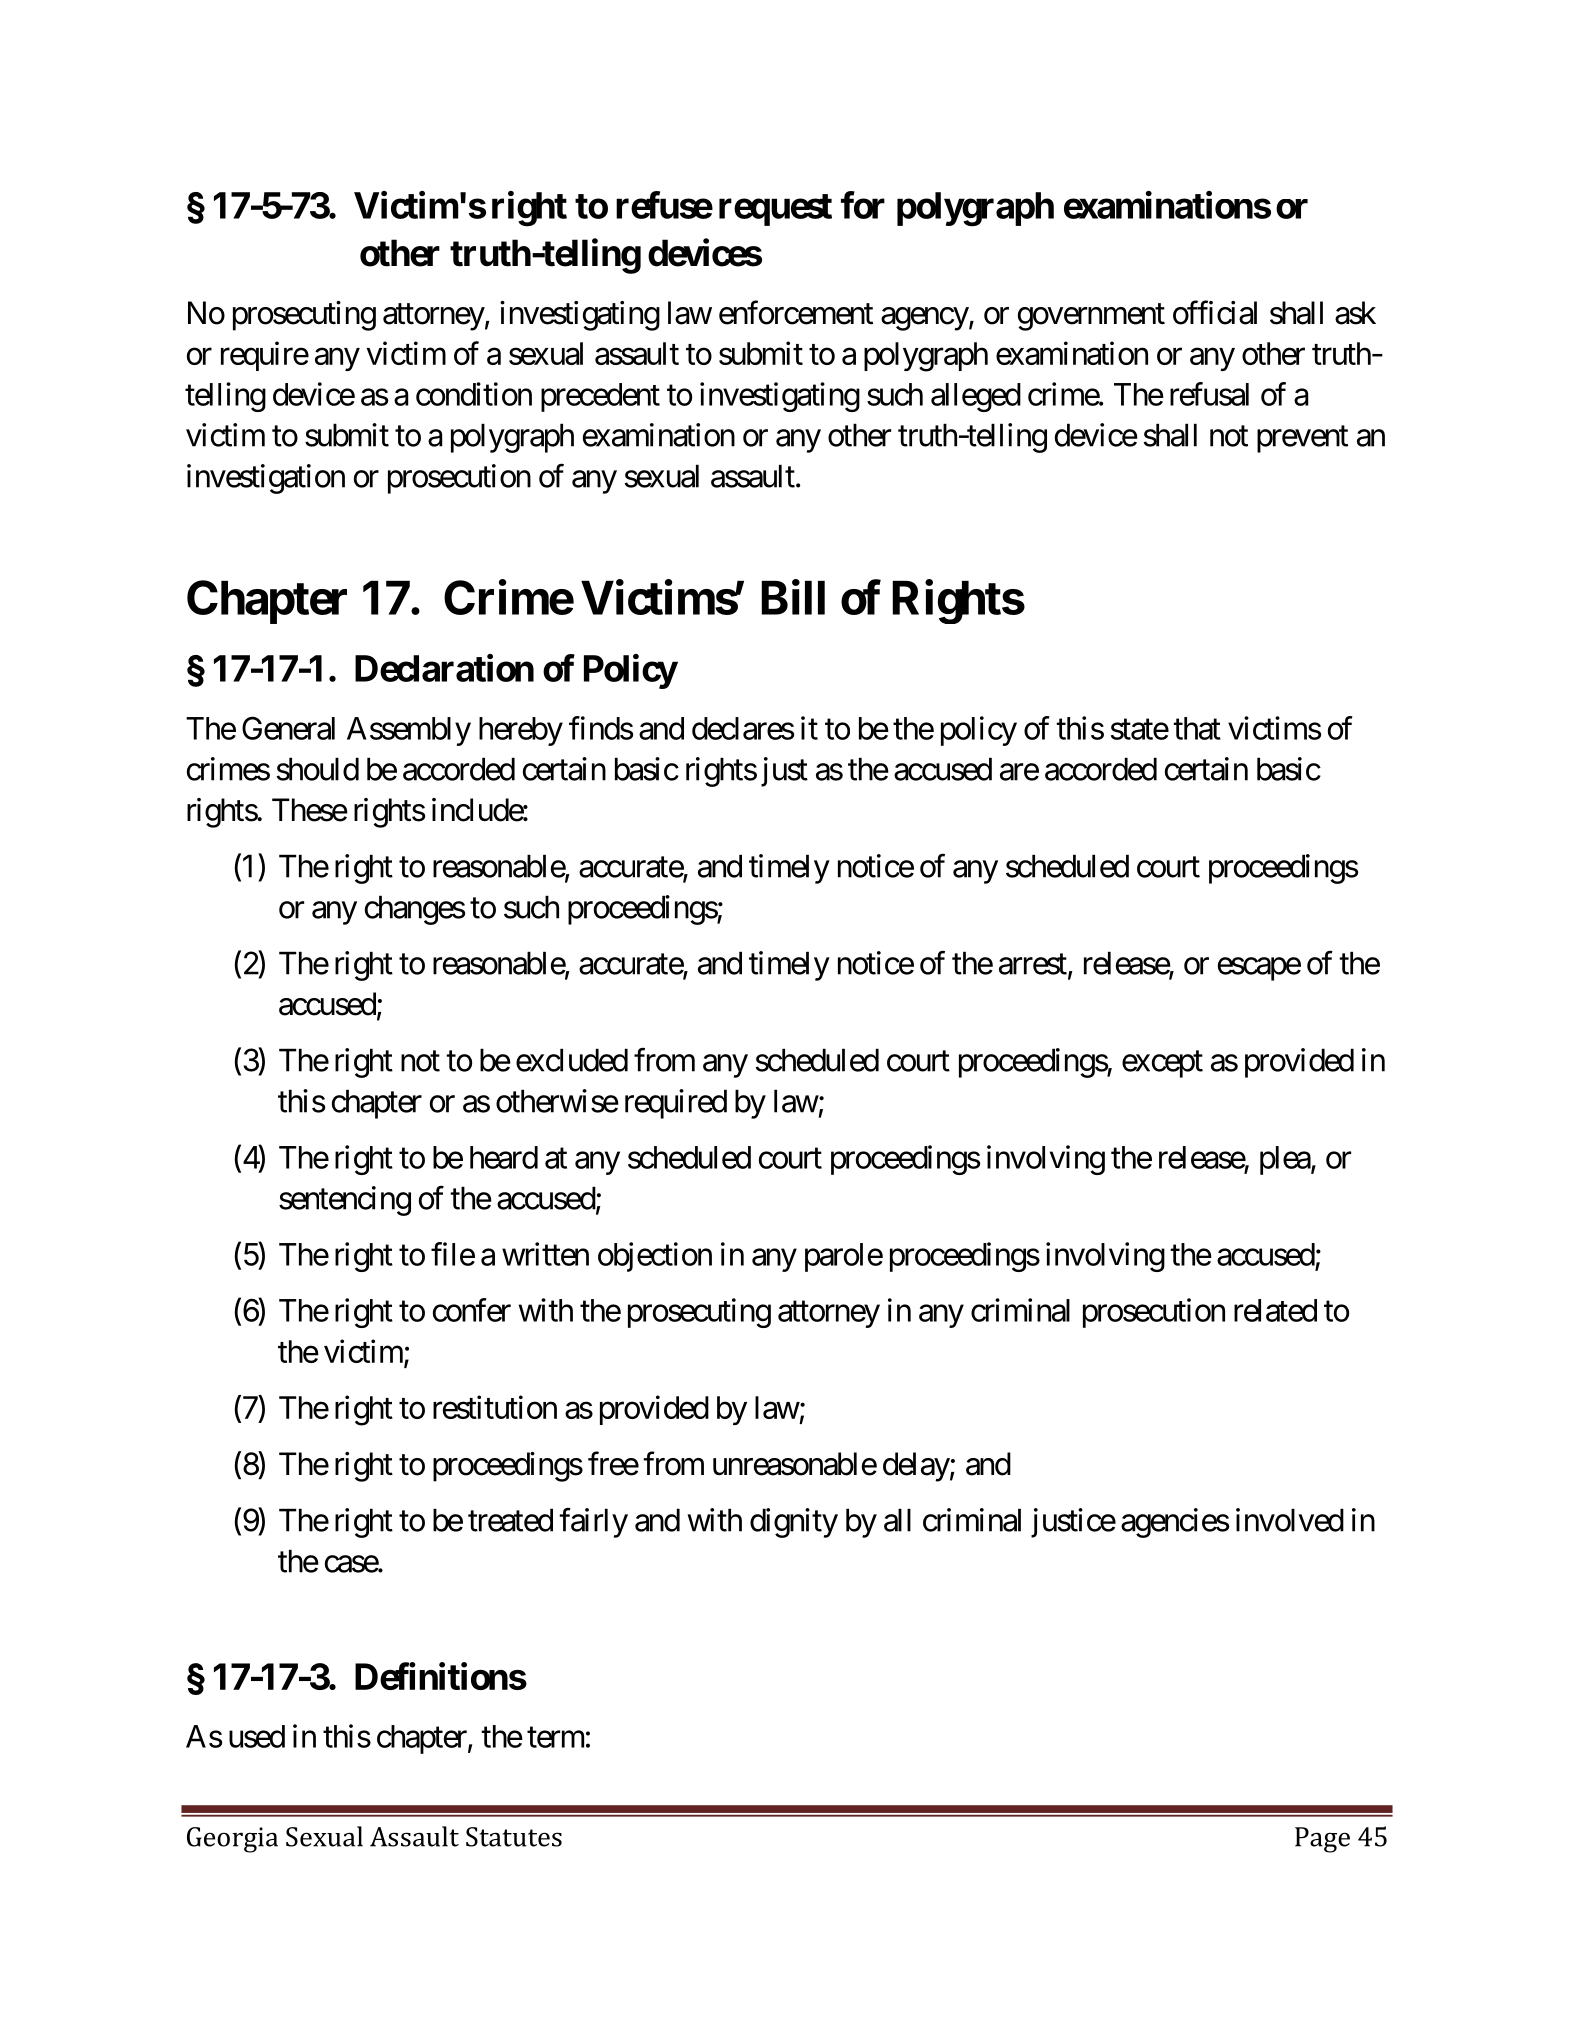 The width and height of the screenshot is (1574, 2037). What do you see at coordinates (1215, 313) in the screenshot?
I see `official` at bounding box center [1215, 313].
